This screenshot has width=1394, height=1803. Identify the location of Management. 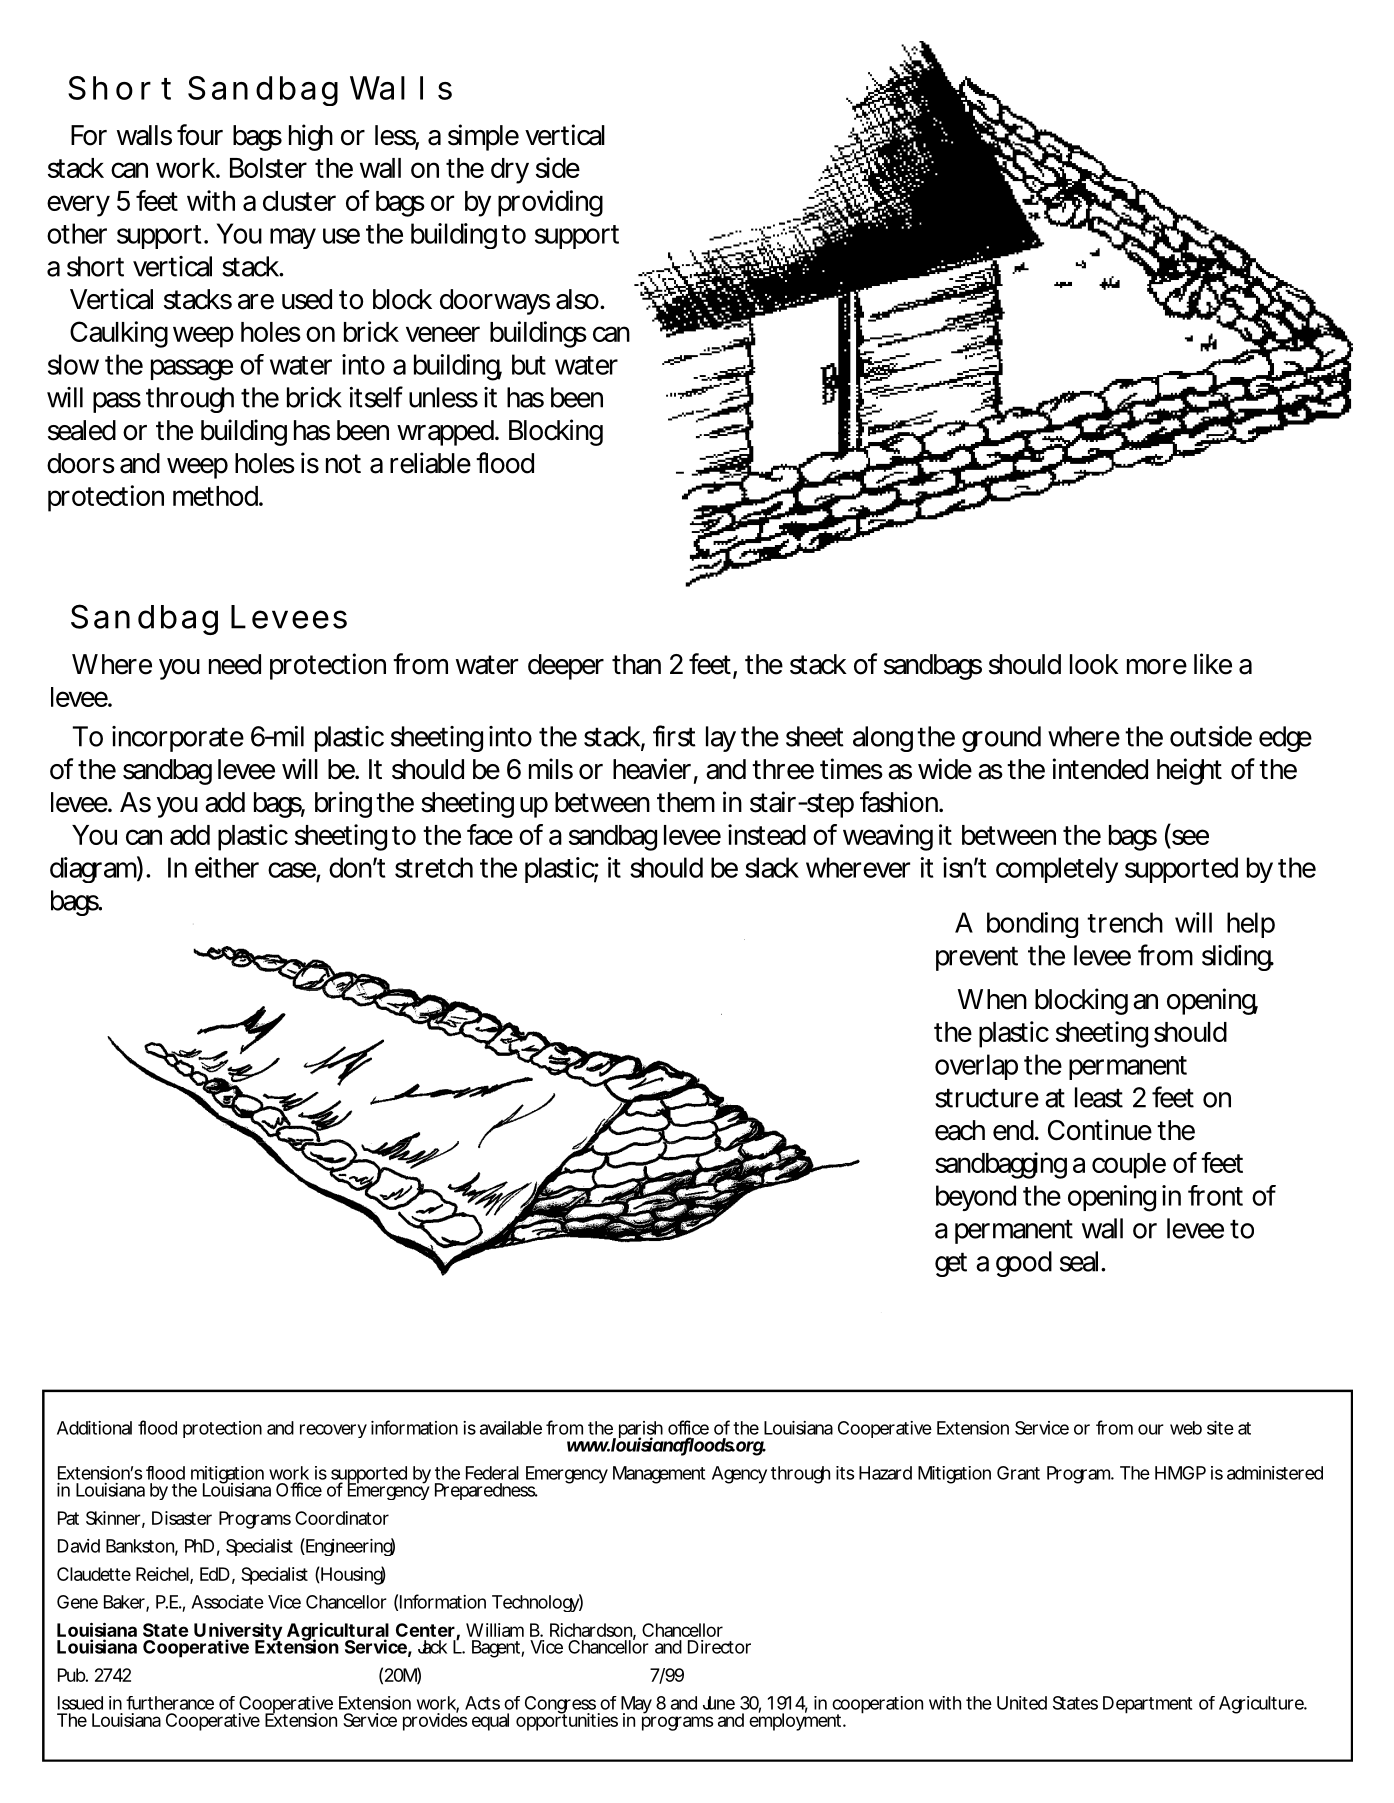
(659, 1475).
